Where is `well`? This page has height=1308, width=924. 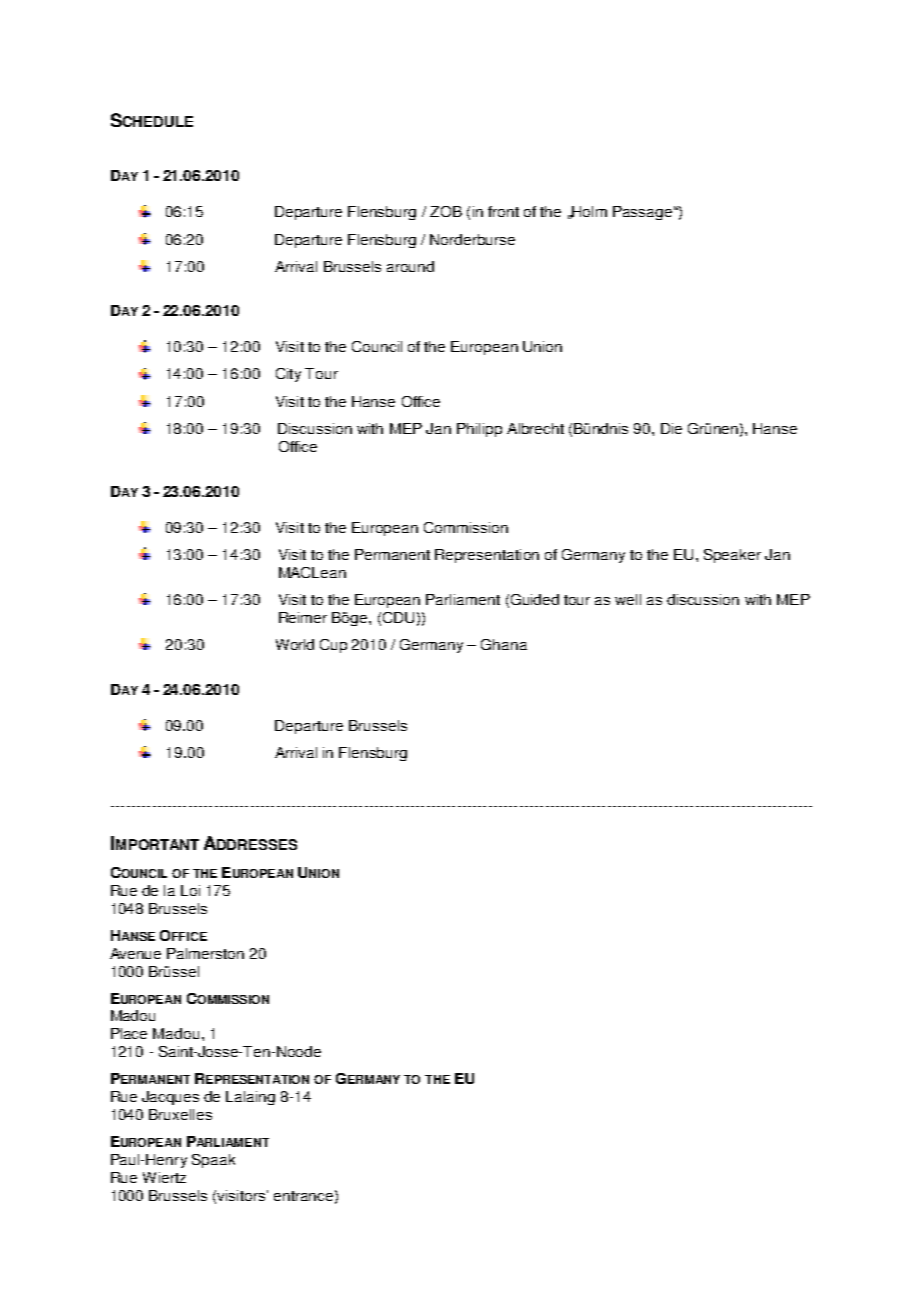
well is located at coordinates (628, 599).
